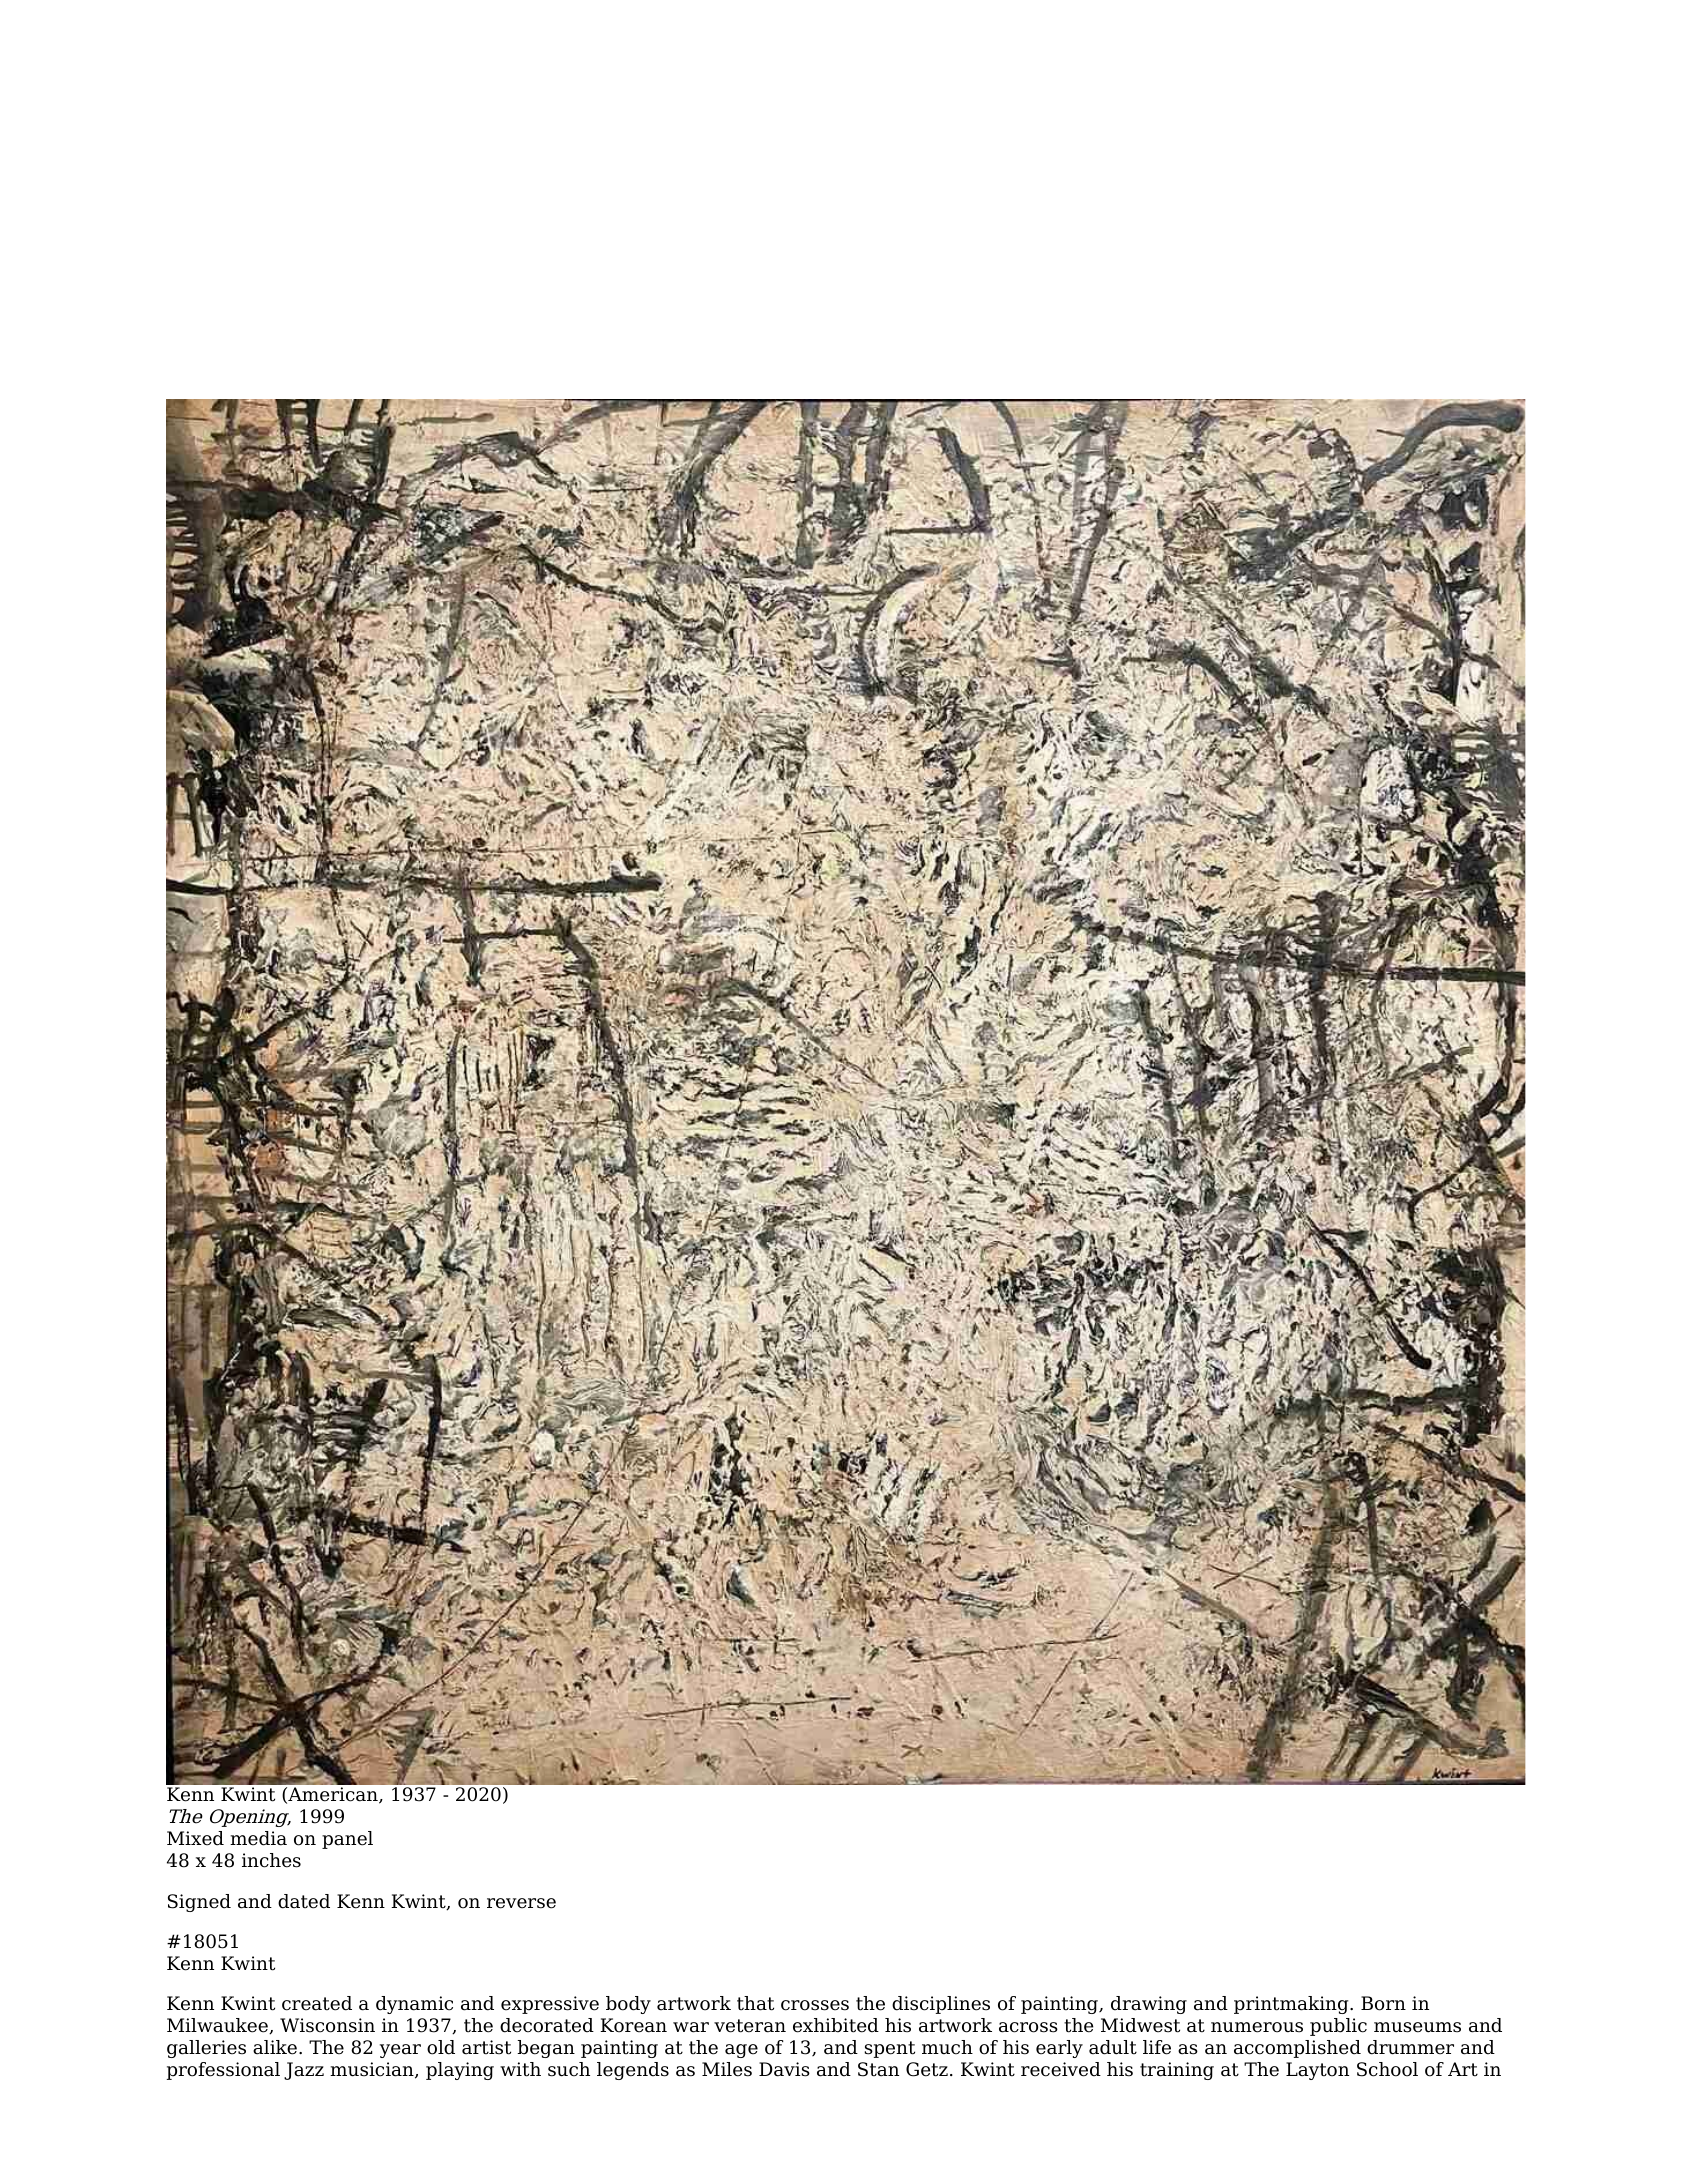 Image resolution: width=1683 pixels, height=2177 pixels. What do you see at coordinates (755, 2003) in the image?
I see `that` at bounding box center [755, 2003].
